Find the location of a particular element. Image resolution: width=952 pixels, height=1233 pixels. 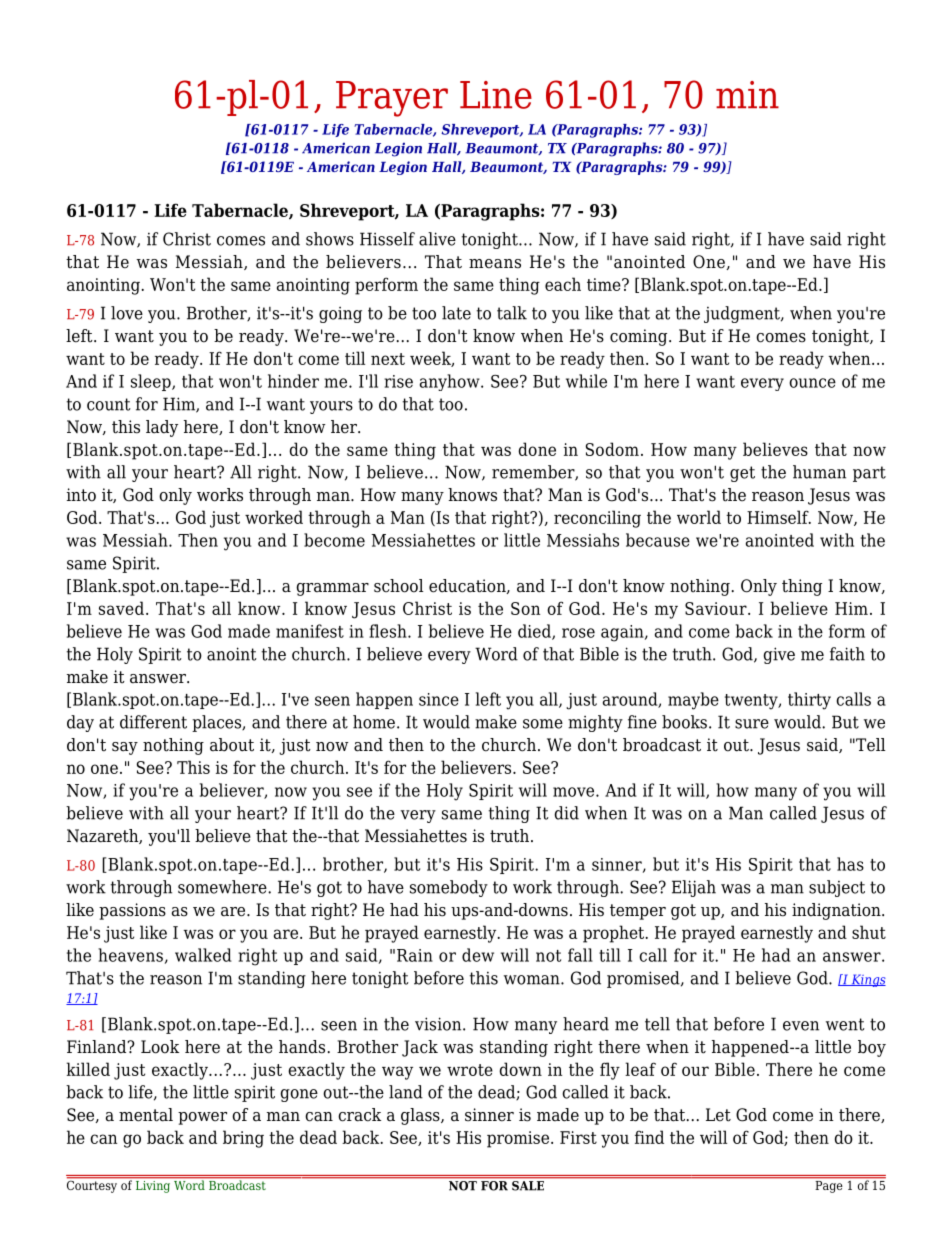

Prayer is located at coordinates (392, 99).
